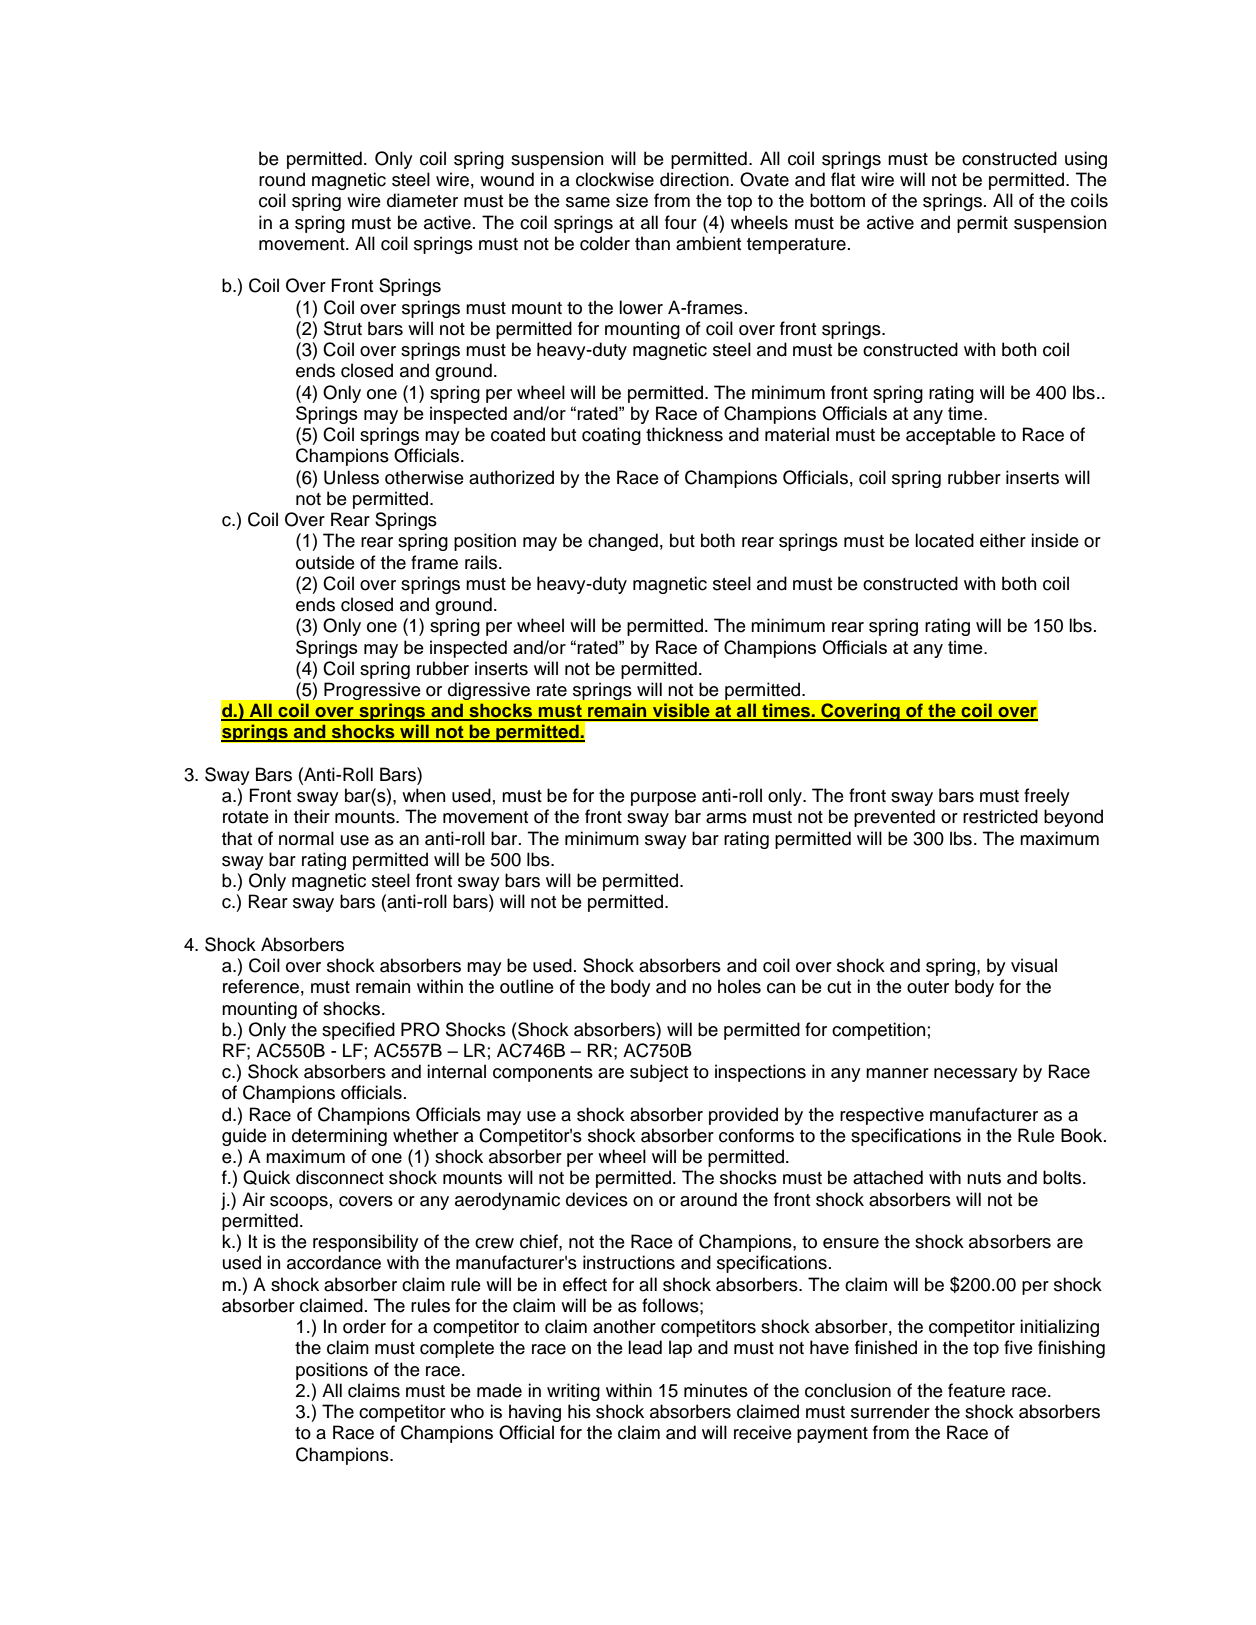 The image size is (1256, 1625). I want to click on digressive, so click(489, 691).
